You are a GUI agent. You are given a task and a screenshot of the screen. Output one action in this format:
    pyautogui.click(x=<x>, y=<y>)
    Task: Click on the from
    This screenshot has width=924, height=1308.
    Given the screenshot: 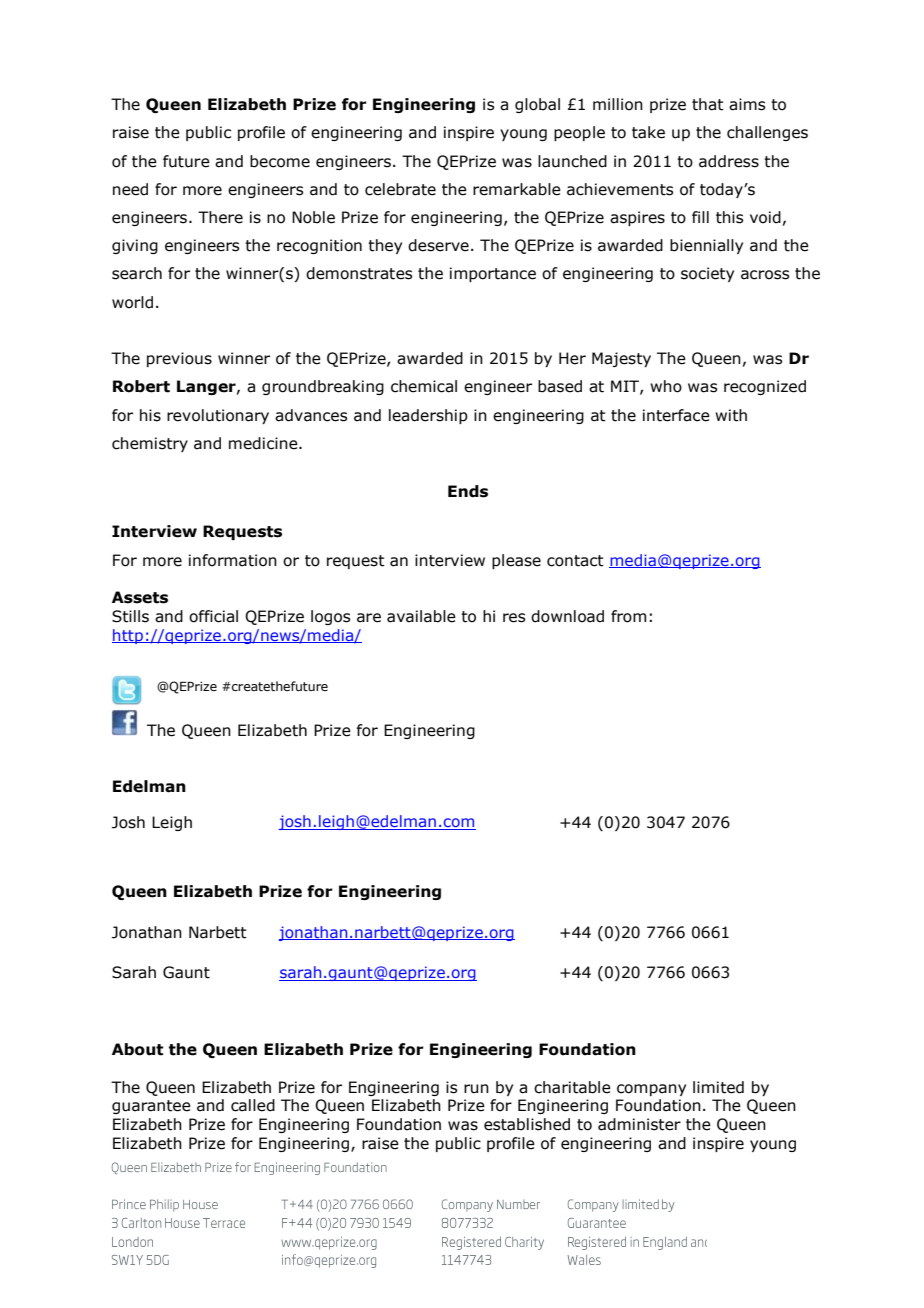 What is the action you would take?
    pyautogui.click(x=628, y=616)
